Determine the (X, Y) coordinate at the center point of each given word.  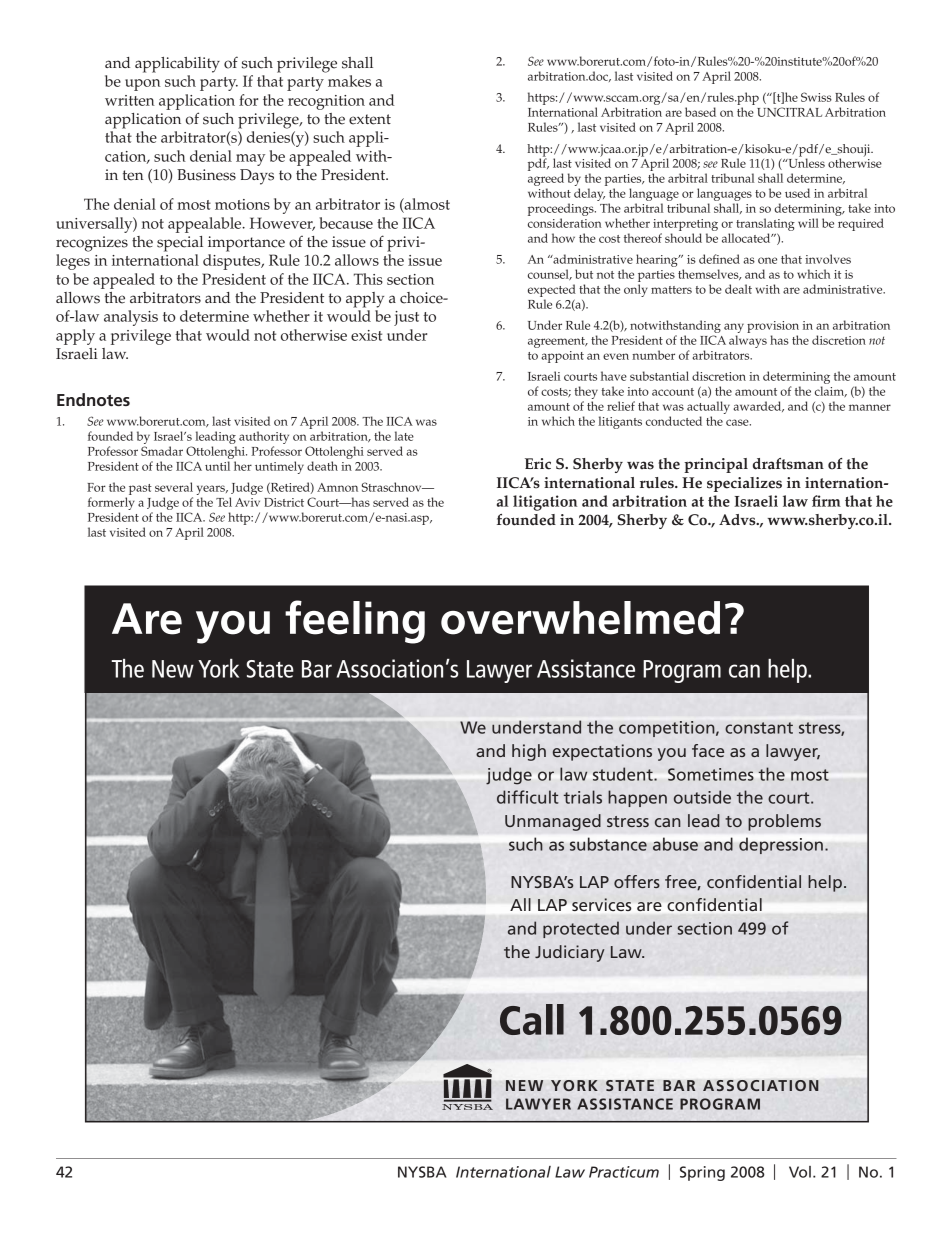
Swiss (816, 97)
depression (781, 846)
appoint (562, 357)
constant (759, 728)
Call (532, 1019)
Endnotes (93, 399)
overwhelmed (580, 618)
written (130, 100)
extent (370, 119)
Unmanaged (553, 822)
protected (581, 929)
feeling (355, 622)
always (748, 341)
